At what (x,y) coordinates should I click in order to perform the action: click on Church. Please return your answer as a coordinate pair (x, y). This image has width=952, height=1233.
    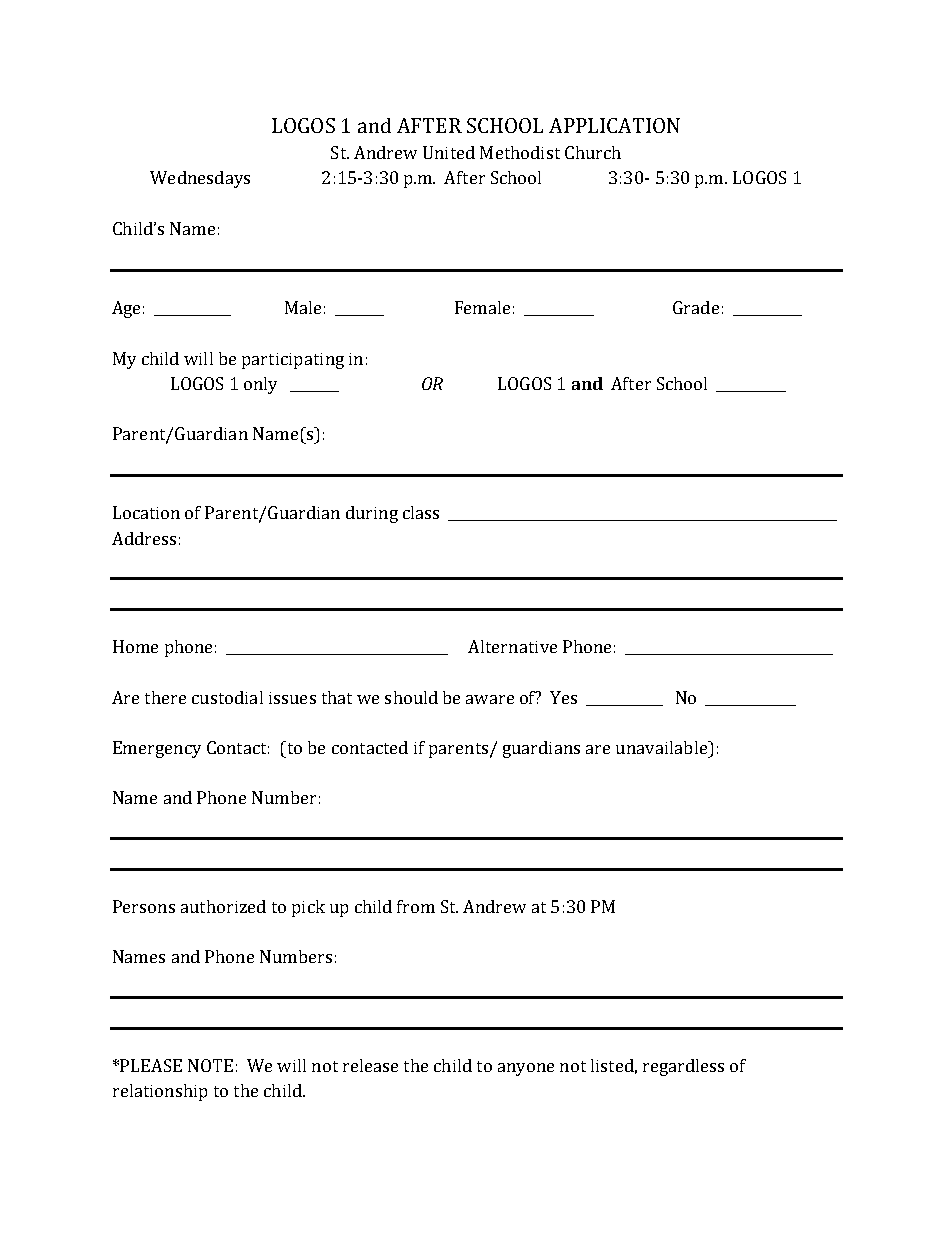
    Looking at the image, I should click on (593, 152).
